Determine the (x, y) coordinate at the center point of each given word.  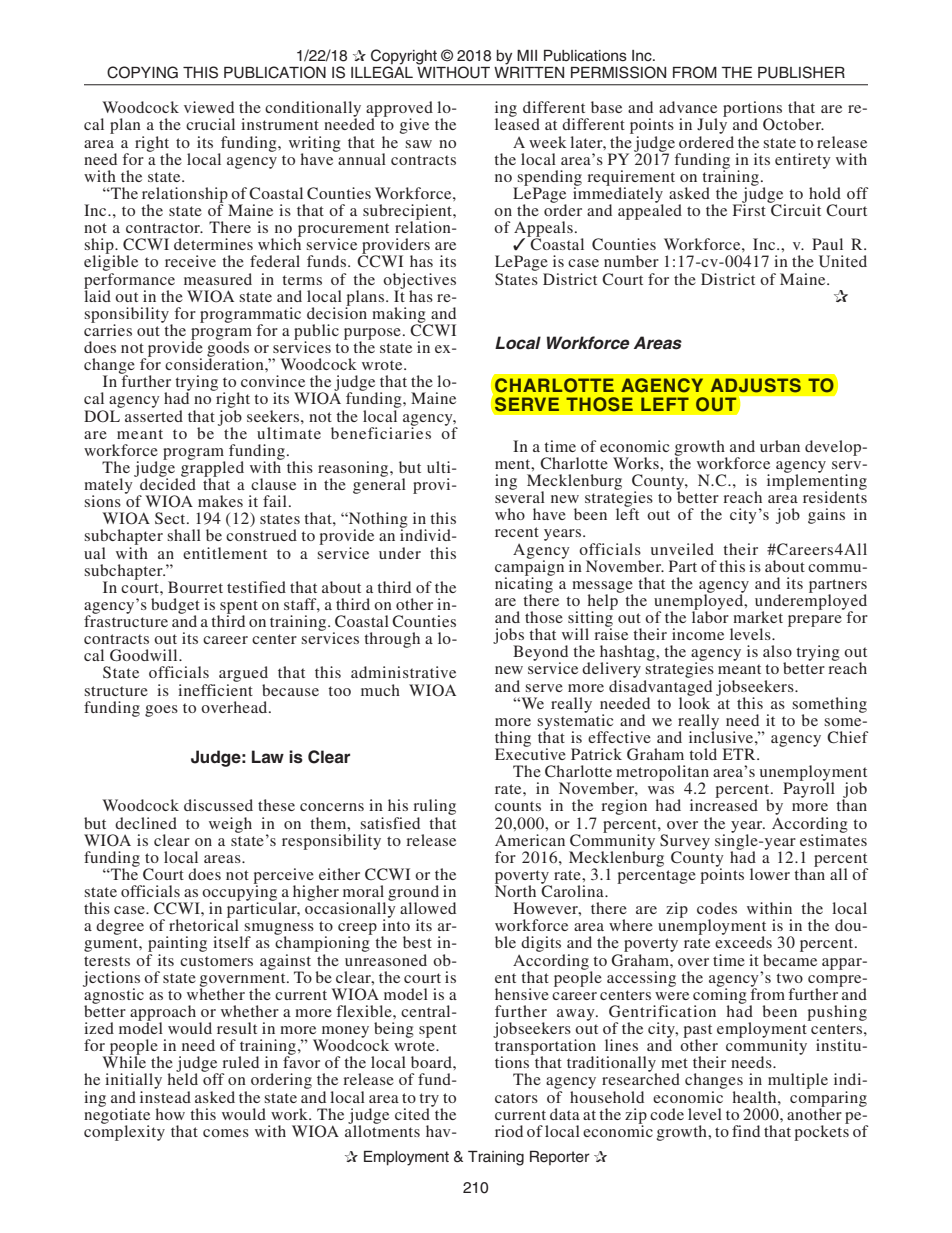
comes (226, 1133)
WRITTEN (529, 71)
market (758, 617)
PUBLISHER (801, 72)
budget (175, 607)
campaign (529, 568)
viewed (209, 107)
